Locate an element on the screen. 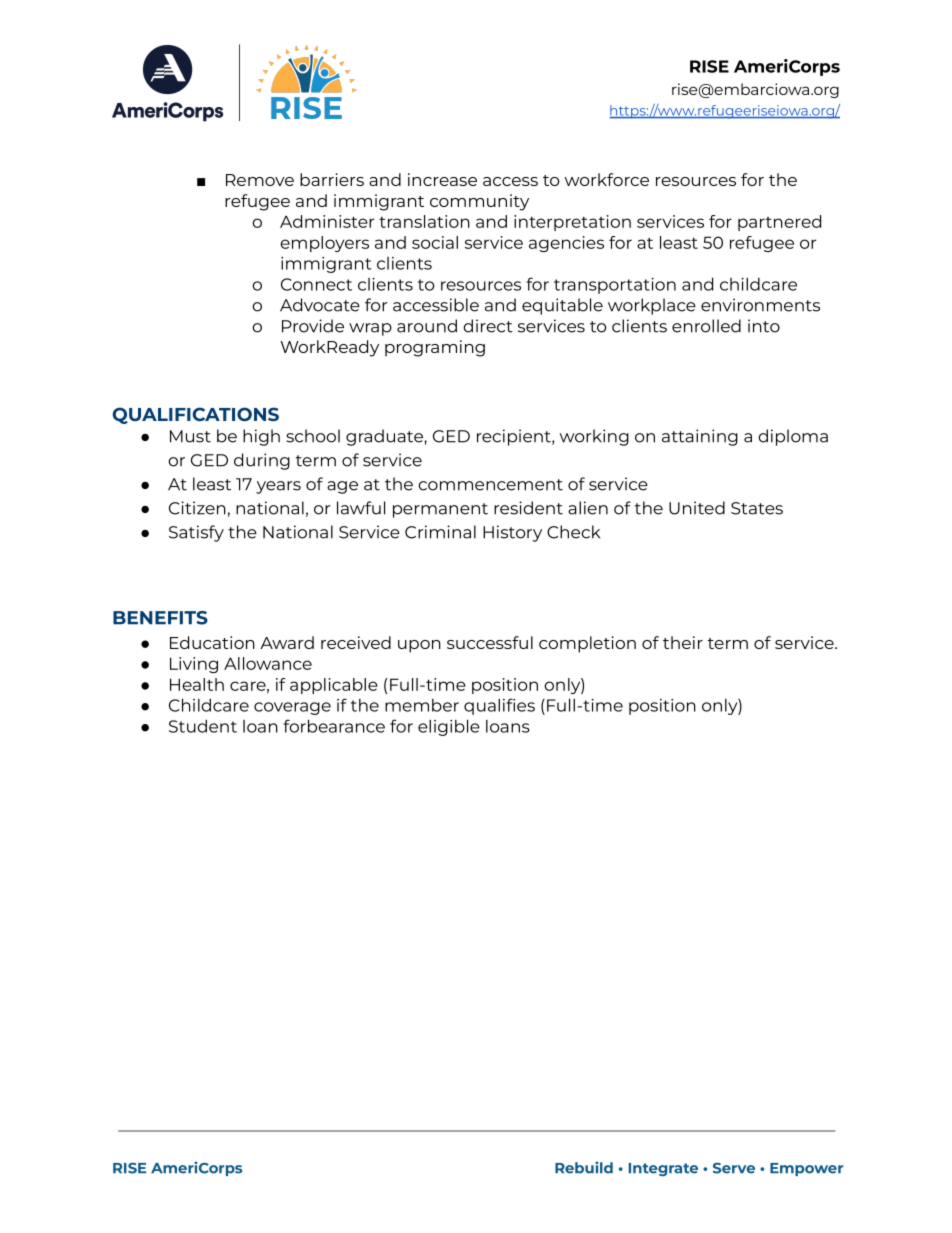  Remove is located at coordinates (260, 180).
